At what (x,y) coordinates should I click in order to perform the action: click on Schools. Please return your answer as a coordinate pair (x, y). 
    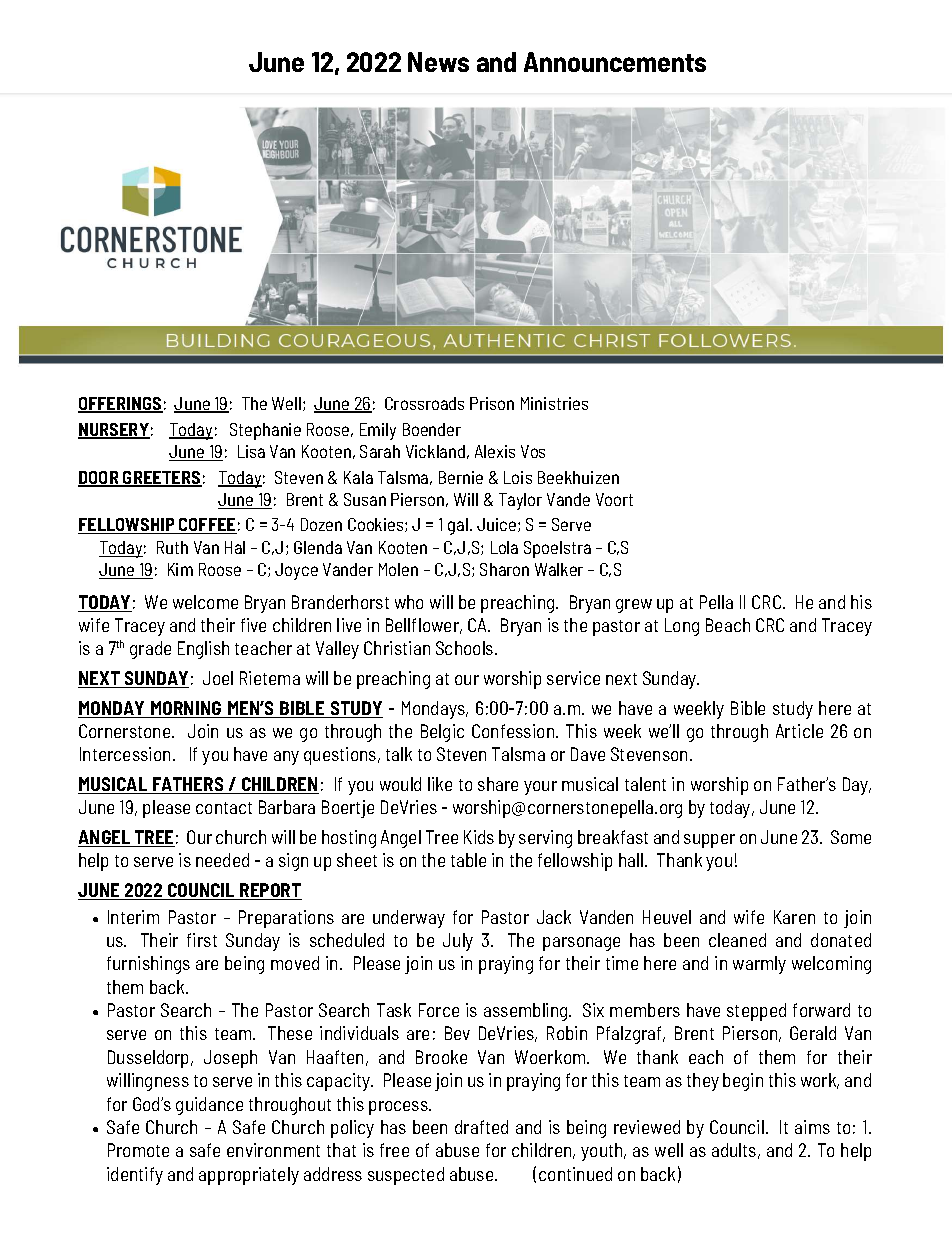
    Looking at the image, I should click on (466, 648).
